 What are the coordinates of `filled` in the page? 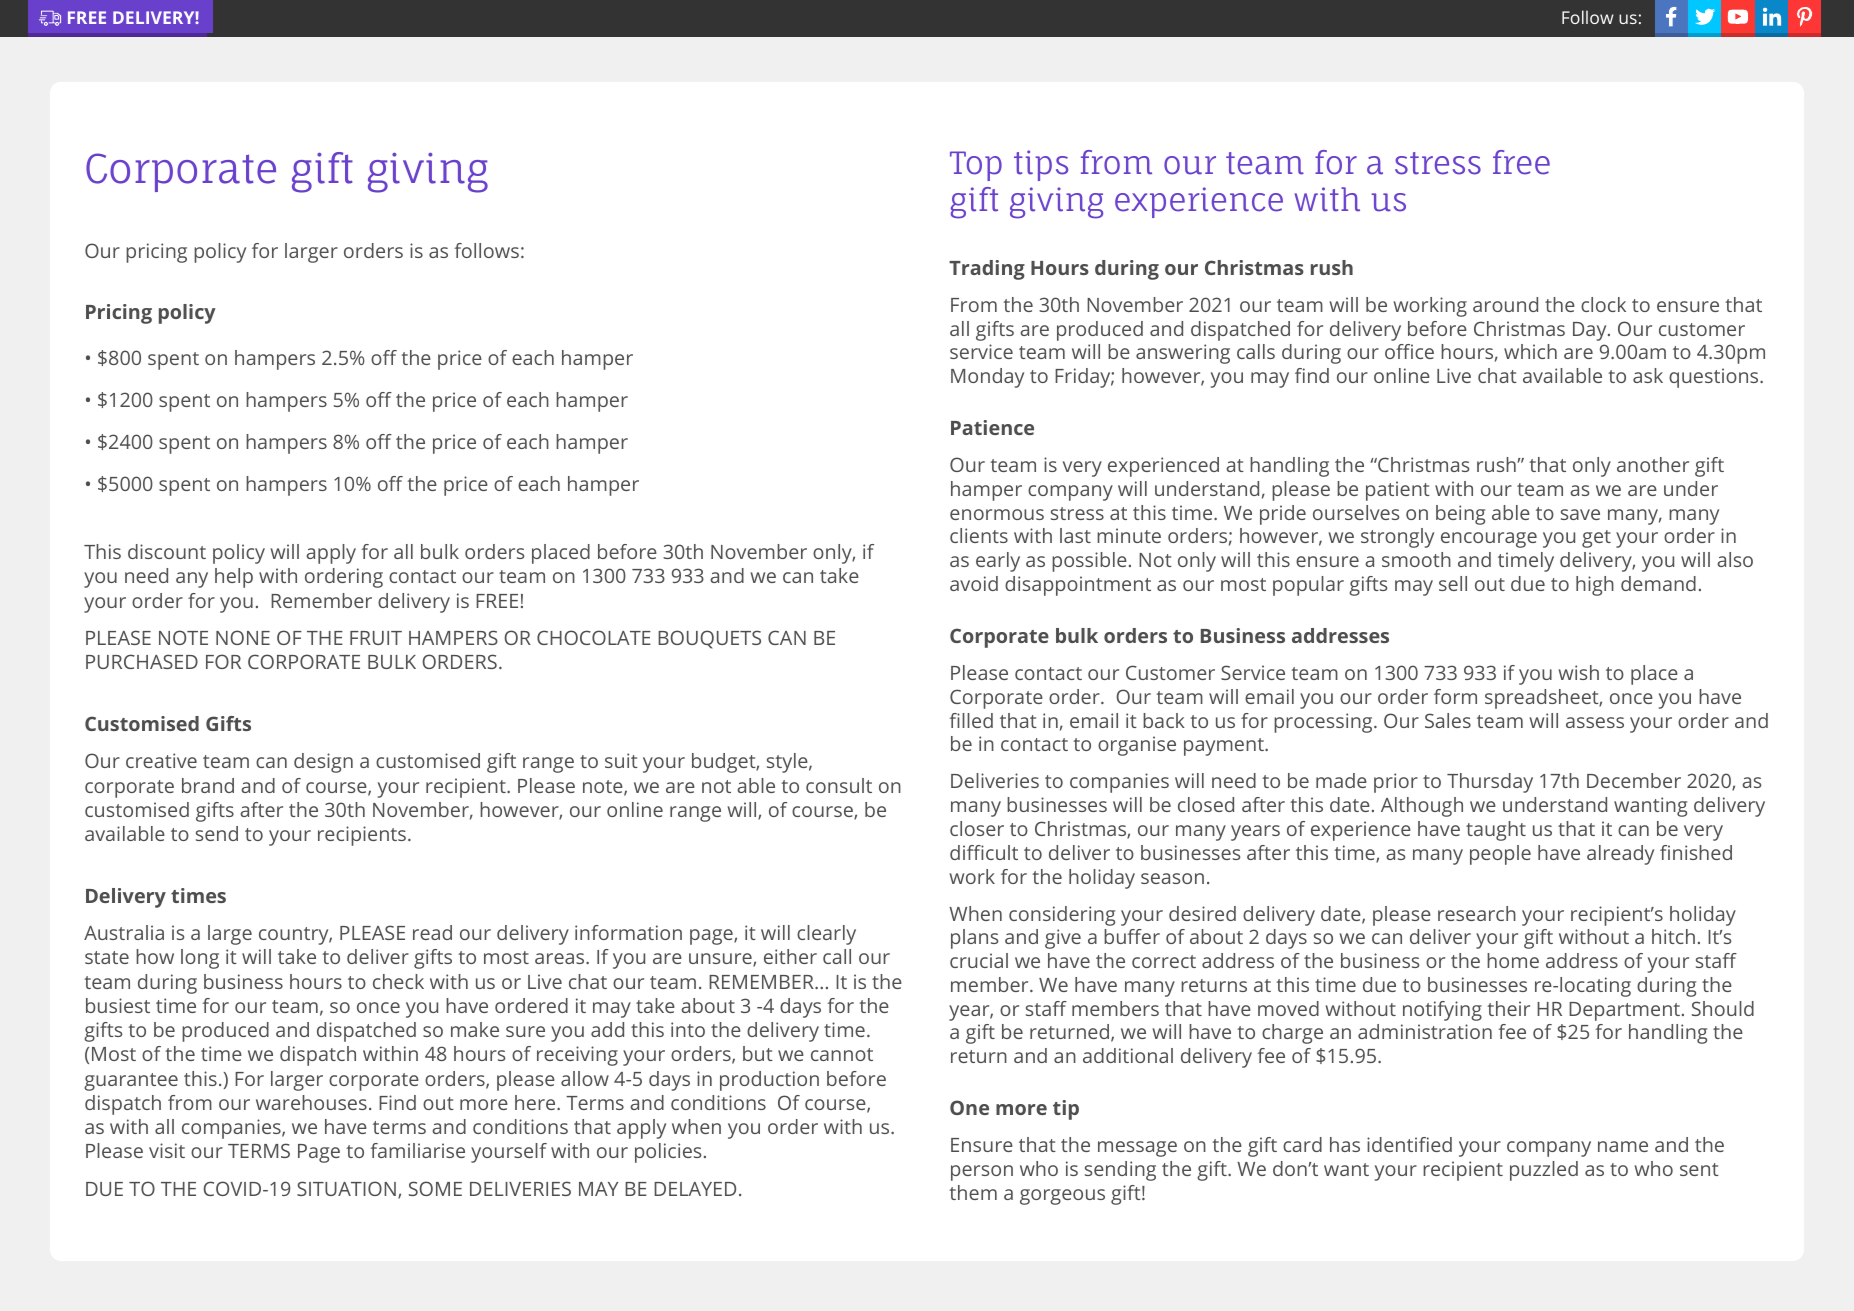 It's located at (971, 720).
